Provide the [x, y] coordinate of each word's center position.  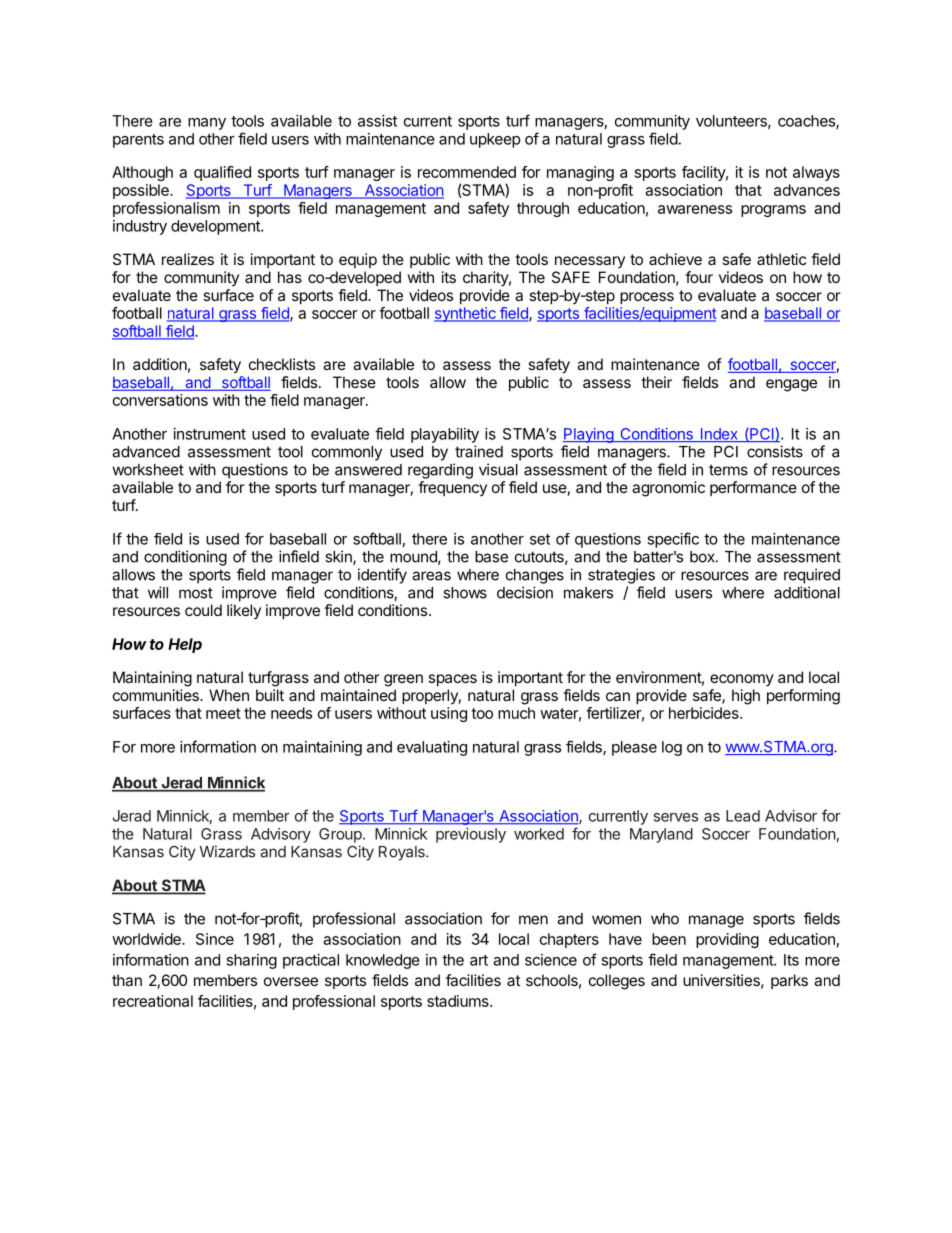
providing [727, 940]
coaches [807, 122]
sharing [251, 961]
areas [431, 576]
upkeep [495, 140]
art [479, 960]
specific [673, 540]
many [207, 124]
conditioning [185, 558]
